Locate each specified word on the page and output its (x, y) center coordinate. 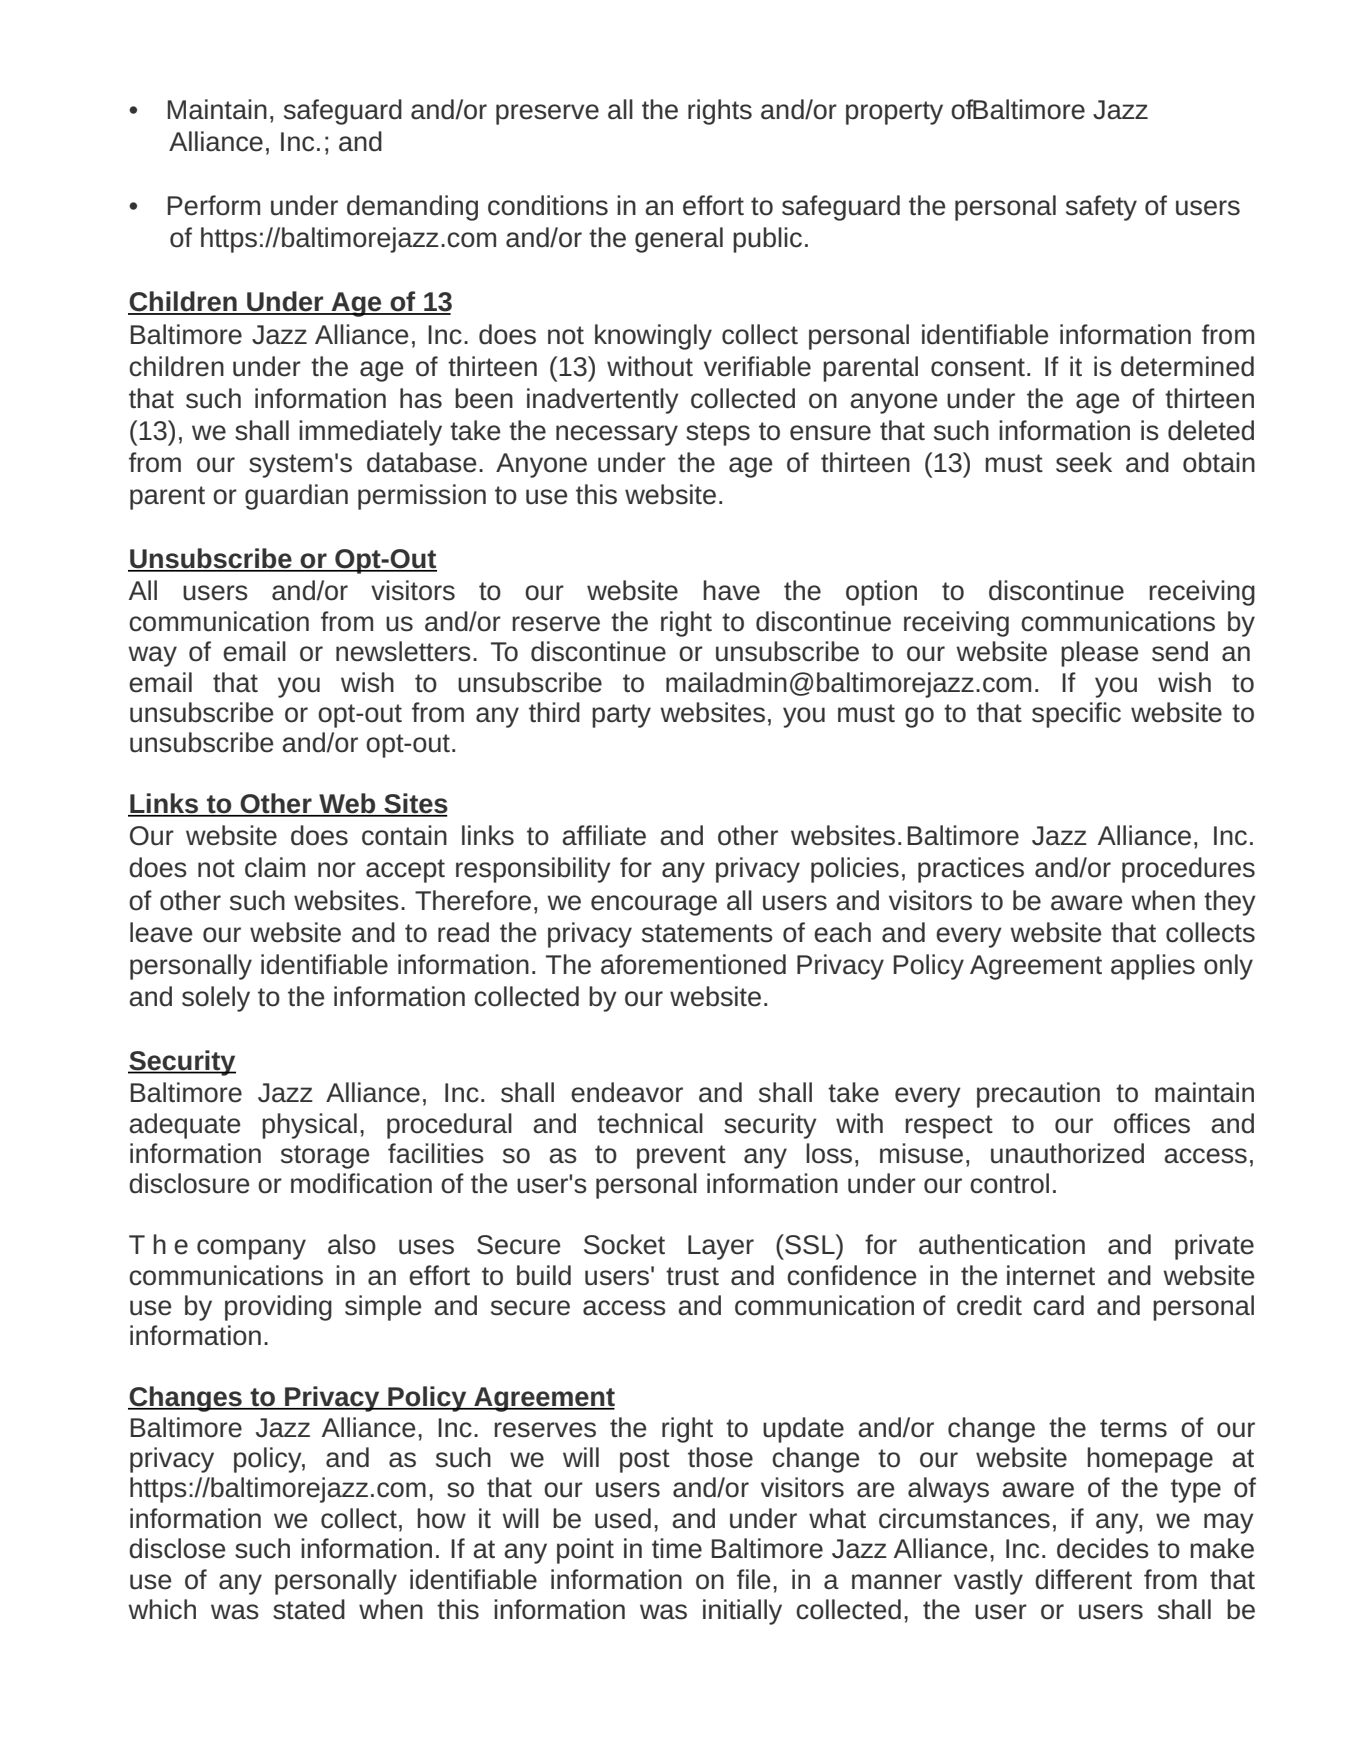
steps (718, 434)
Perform (214, 205)
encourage (654, 905)
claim (275, 867)
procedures (1188, 870)
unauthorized (1067, 1153)
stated (309, 1609)
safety (1101, 208)
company (251, 1249)
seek (1084, 462)
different (1083, 1579)
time (677, 1548)
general (679, 240)
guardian (296, 497)
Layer (721, 1247)
